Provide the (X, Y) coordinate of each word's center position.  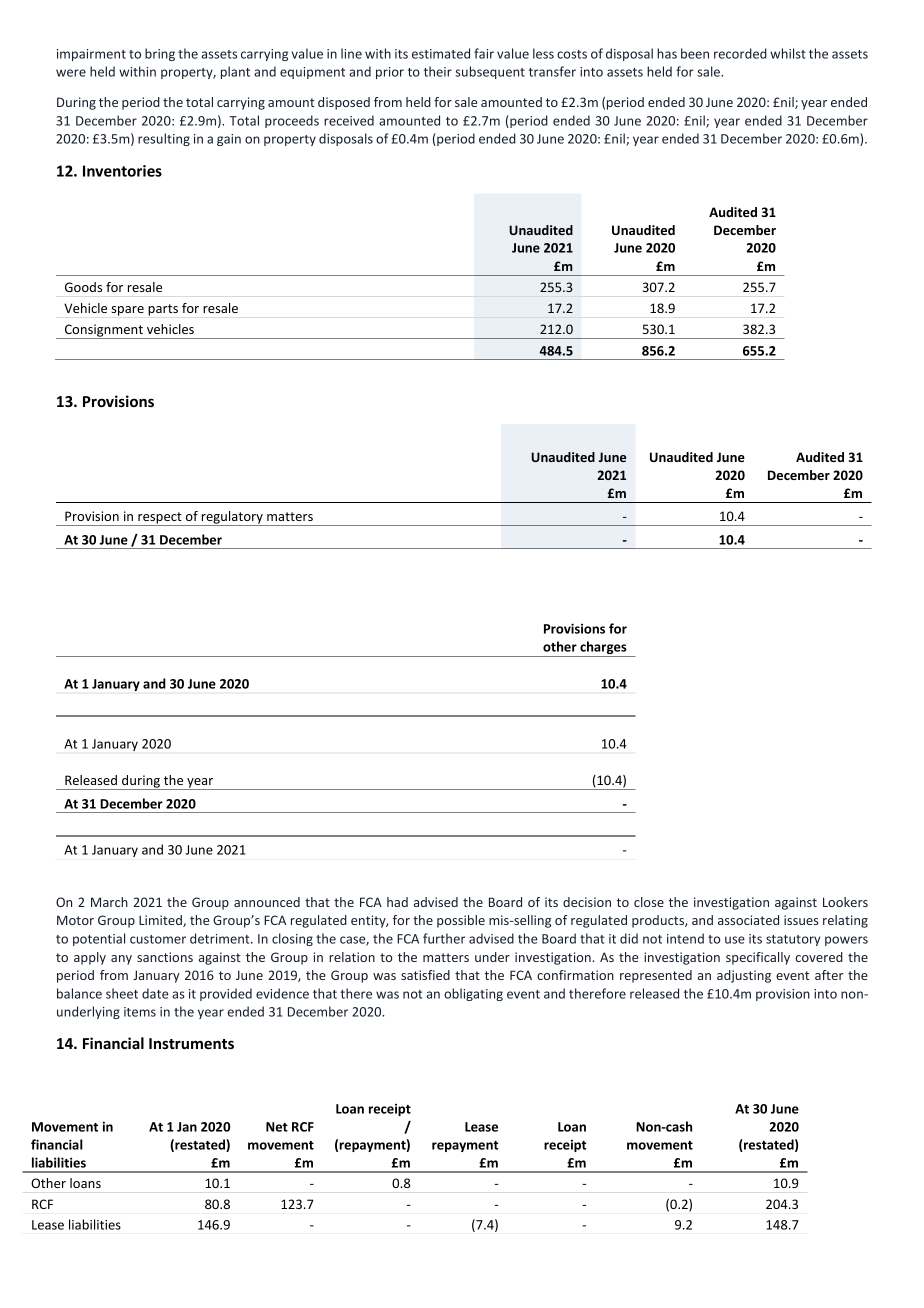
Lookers (845, 902)
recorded (740, 53)
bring (160, 54)
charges (603, 649)
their (438, 71)
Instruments (191, 1043)
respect (160, 519)
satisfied (425, 975)
